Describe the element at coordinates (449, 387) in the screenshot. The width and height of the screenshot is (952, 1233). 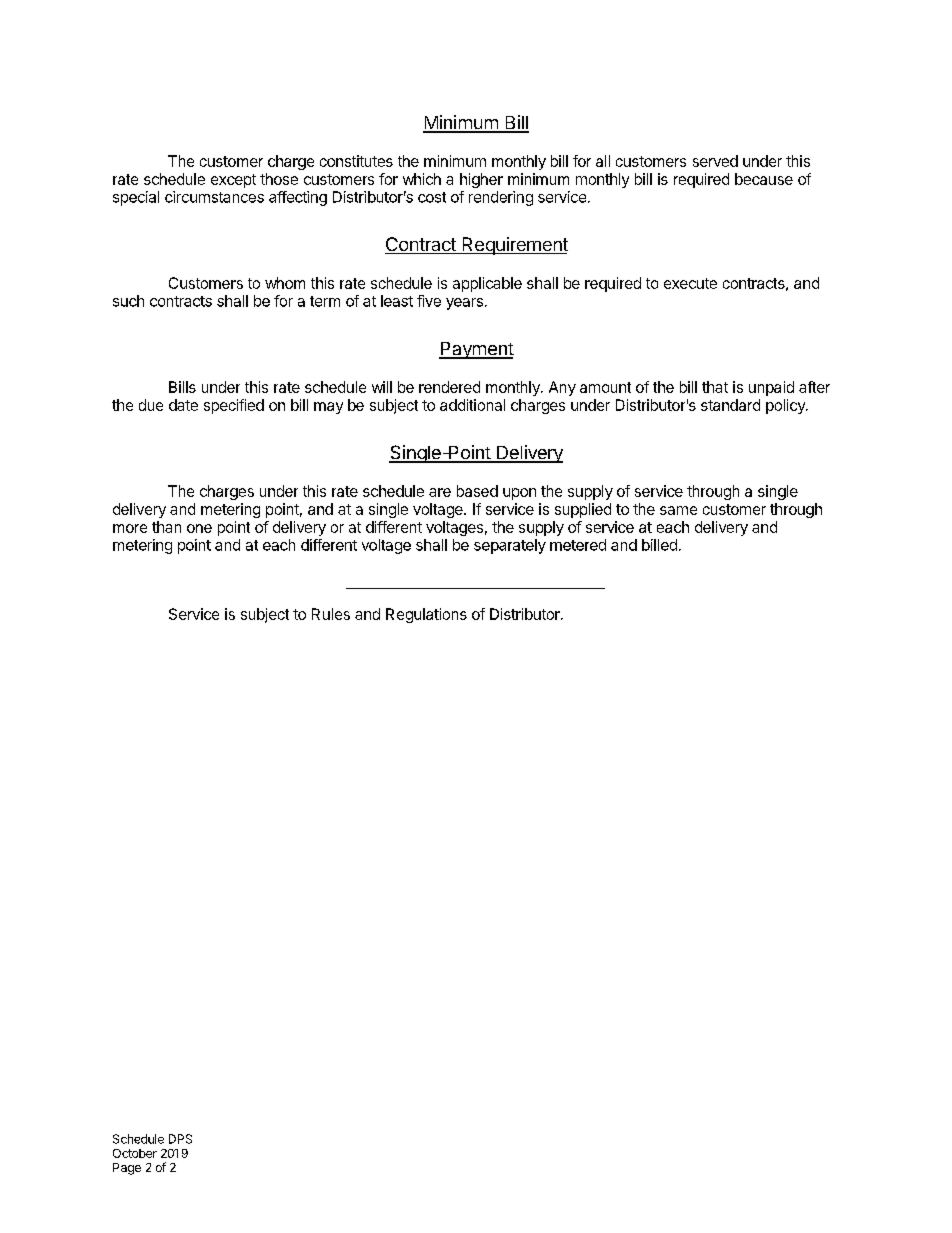
I see `rendered` at that location.
